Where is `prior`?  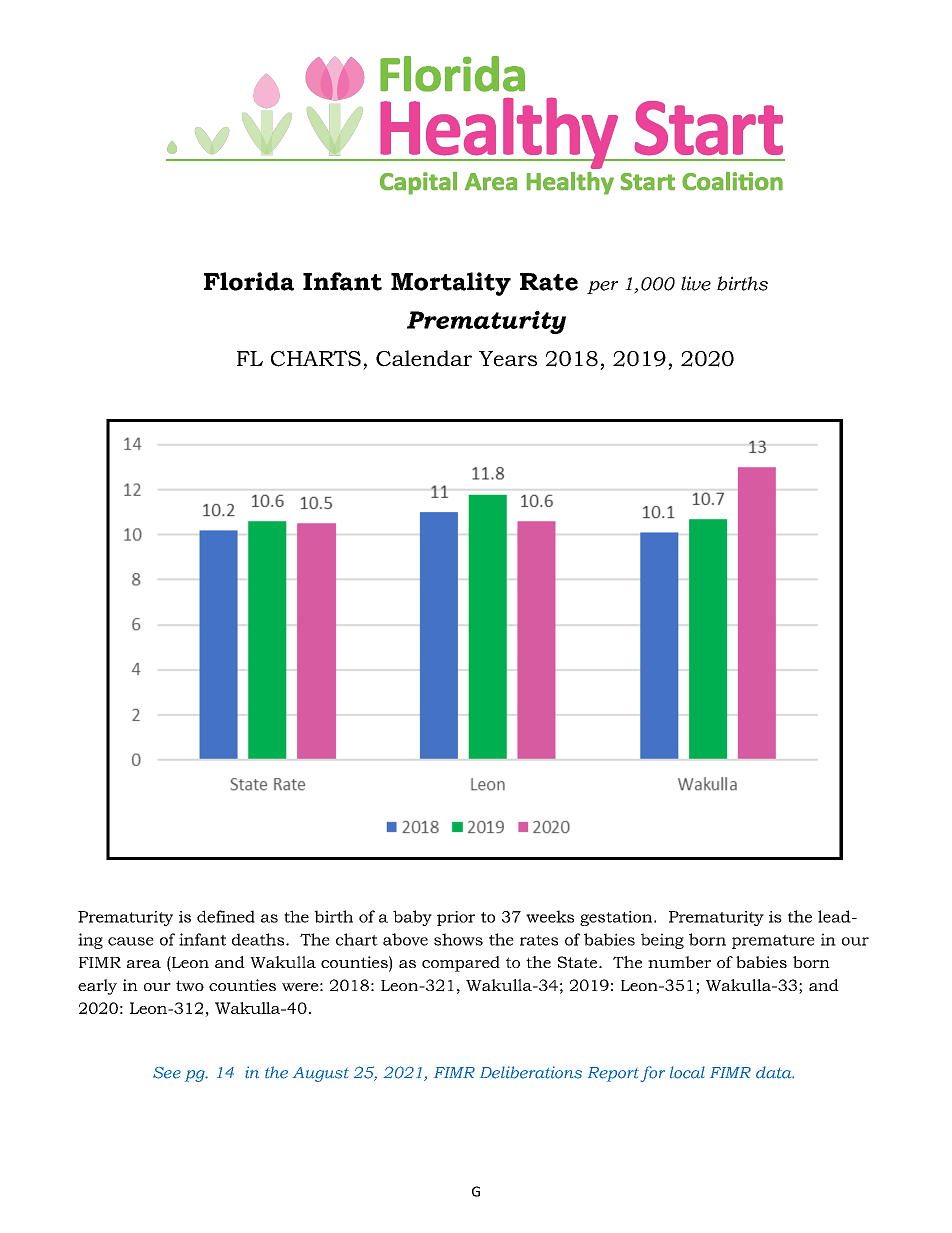 prior is located at coordinates (456, 918).
